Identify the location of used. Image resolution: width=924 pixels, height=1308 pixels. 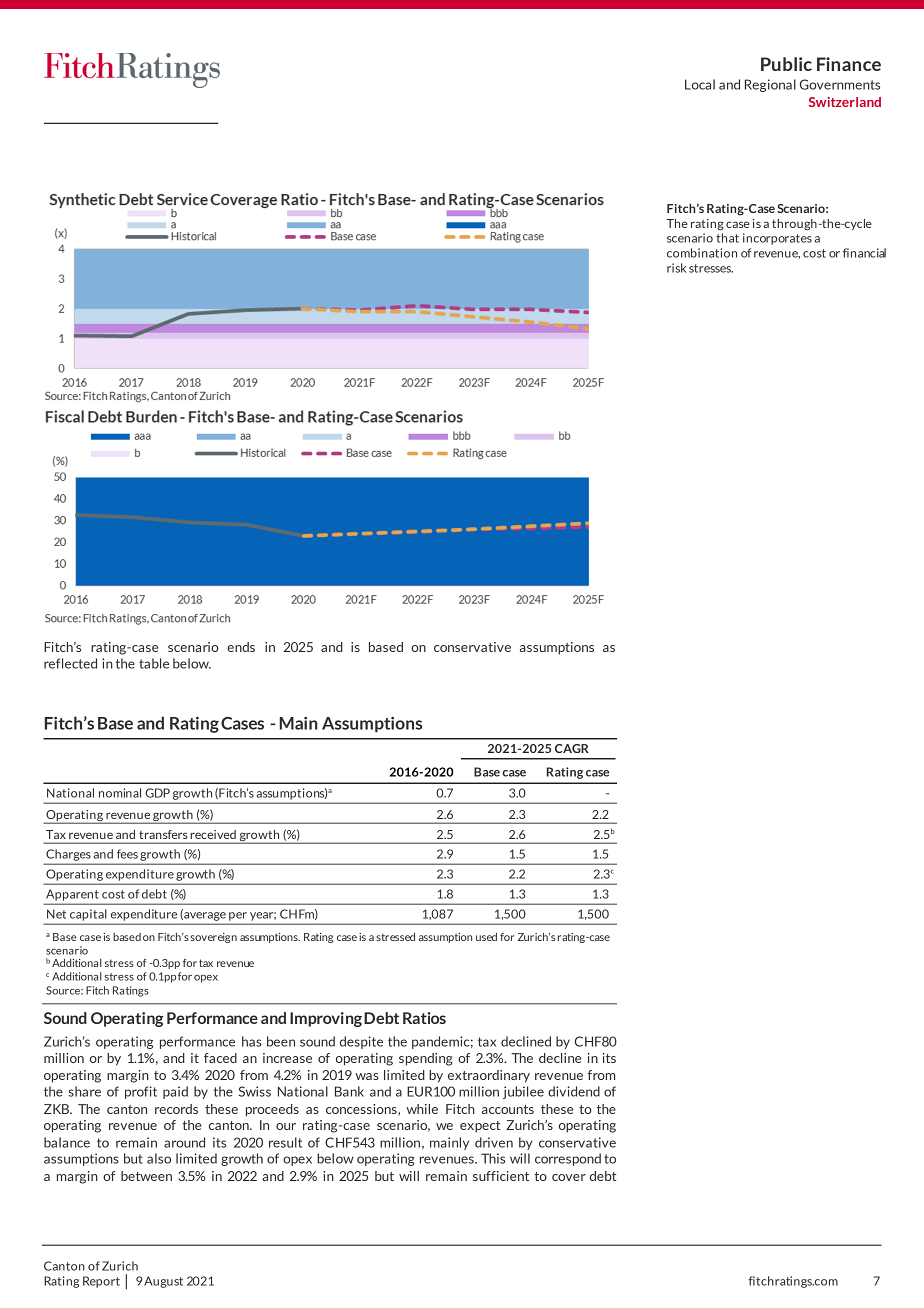
(486, 937).
